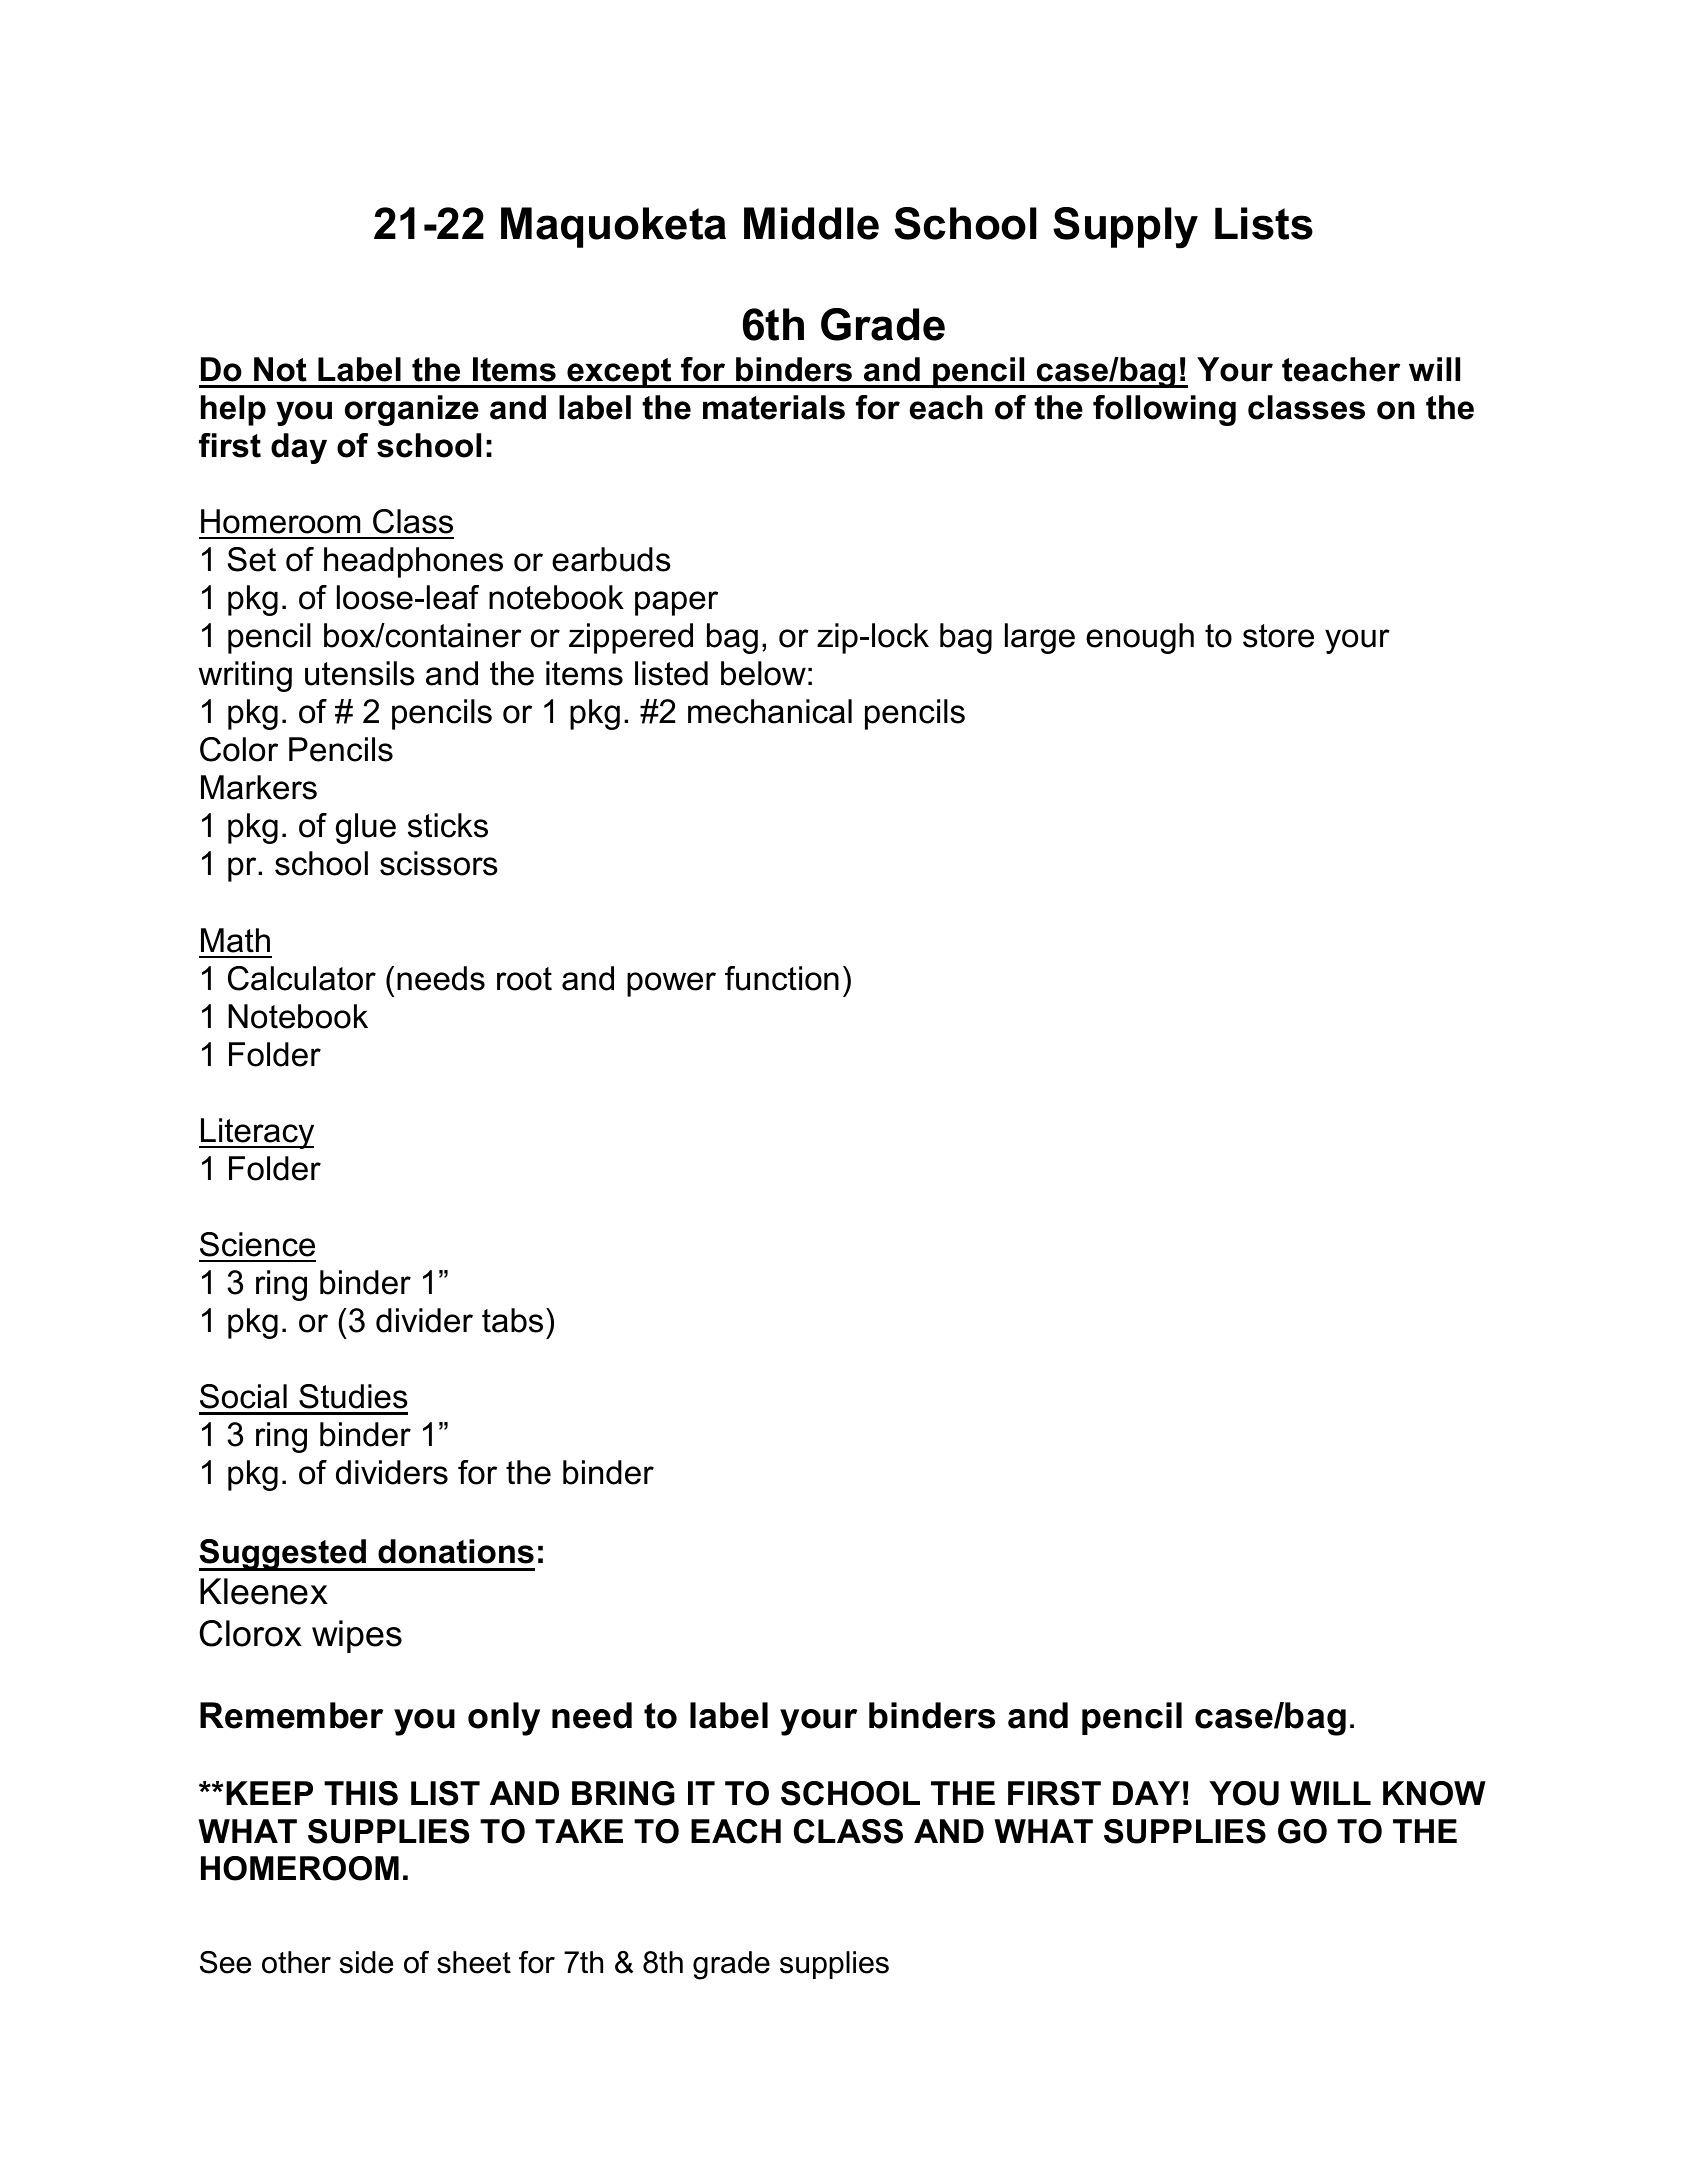 The image size is (1688, 2184). What do you see at coordinates (366, 1962) in the image?
I see `side` at bounding box center [366, 1962].
